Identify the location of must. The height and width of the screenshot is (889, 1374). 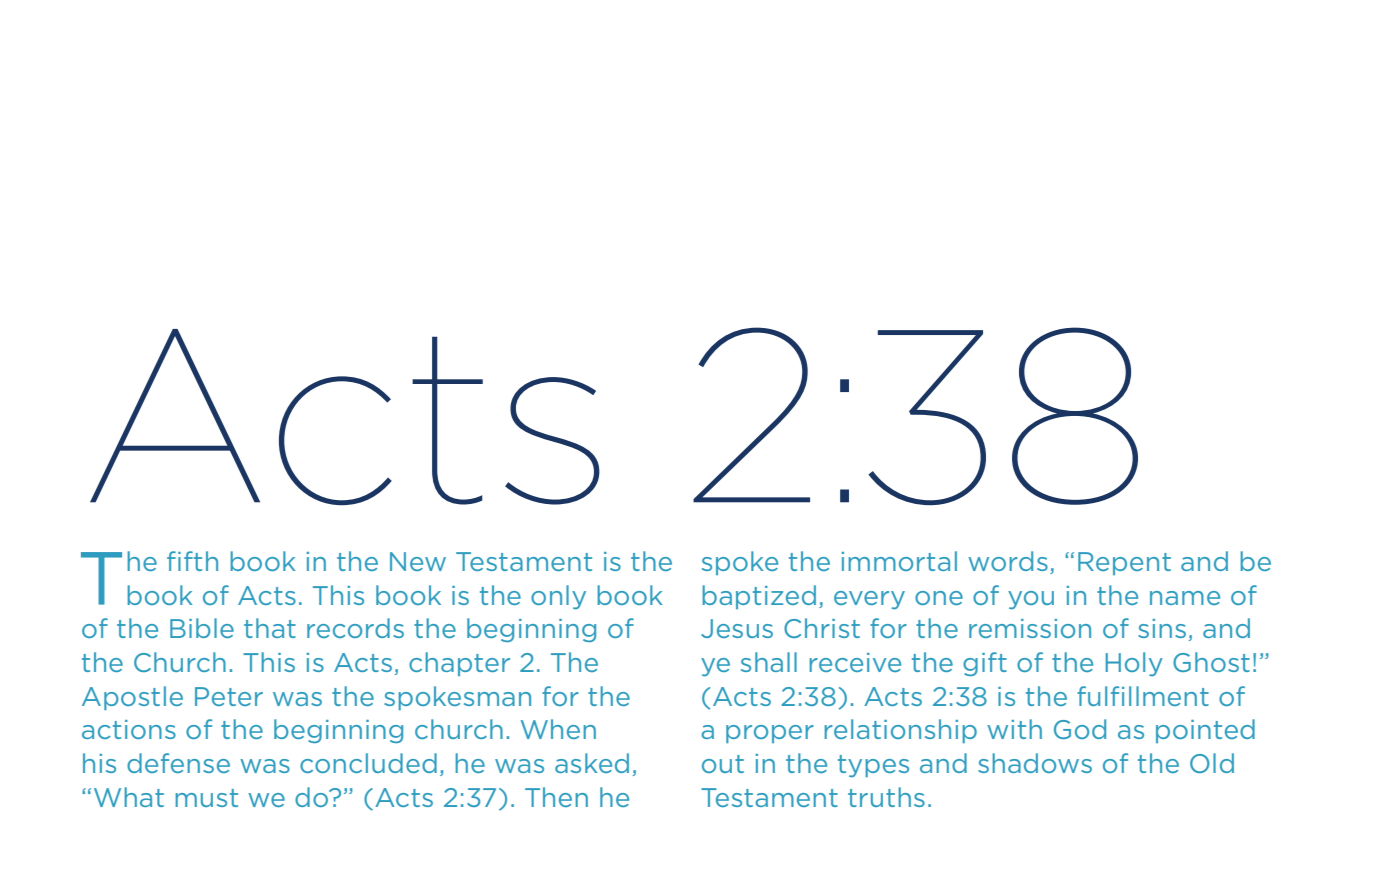
(206, 798).
